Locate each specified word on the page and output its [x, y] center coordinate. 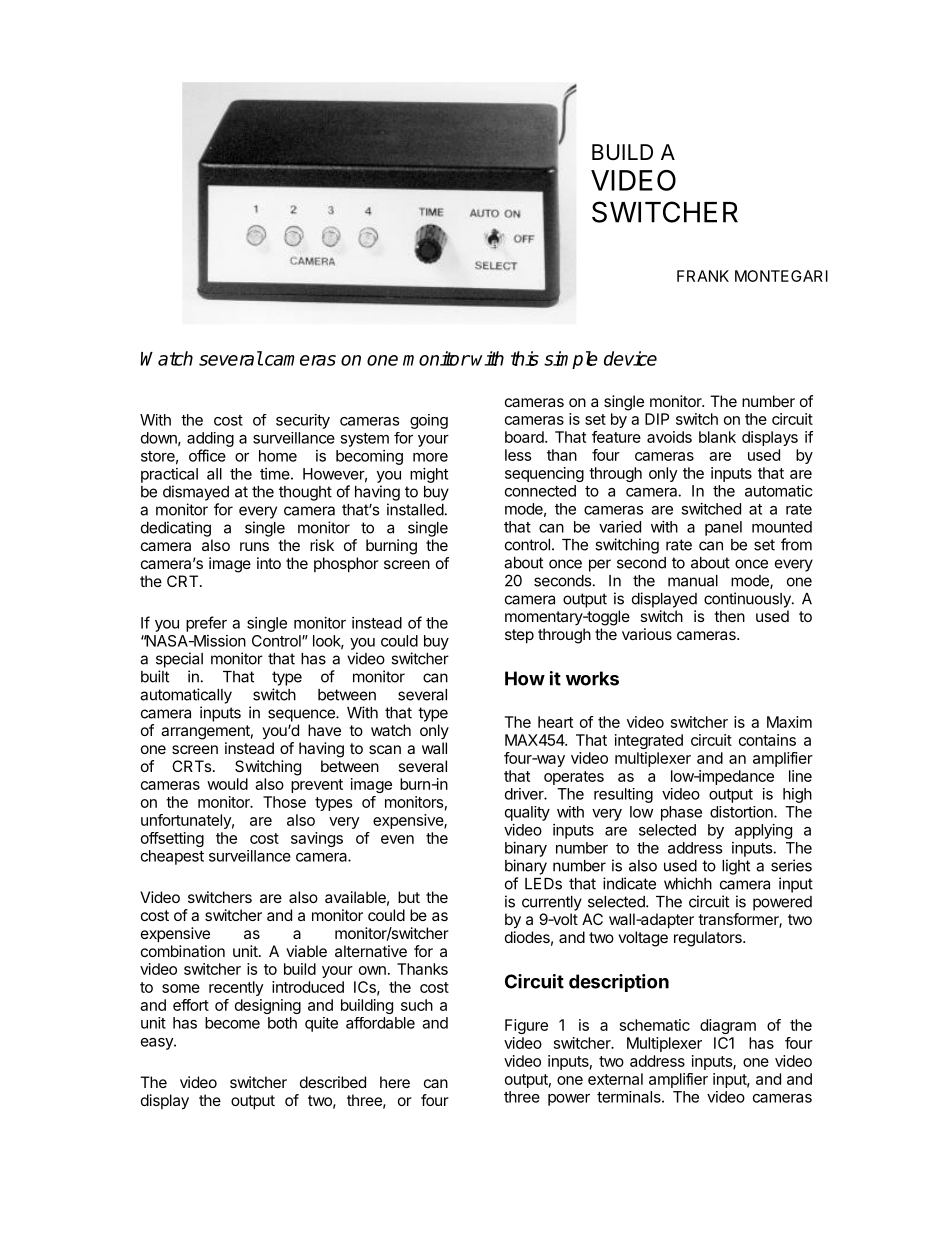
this [525, 358]
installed [415, 509]
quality [527, 813]
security [303, 421]
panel [723, 528]
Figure [526, 1026]
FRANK [703, 276]
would [227, 784]
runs [254, 546]
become [232, 1023]
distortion [742, 812]
